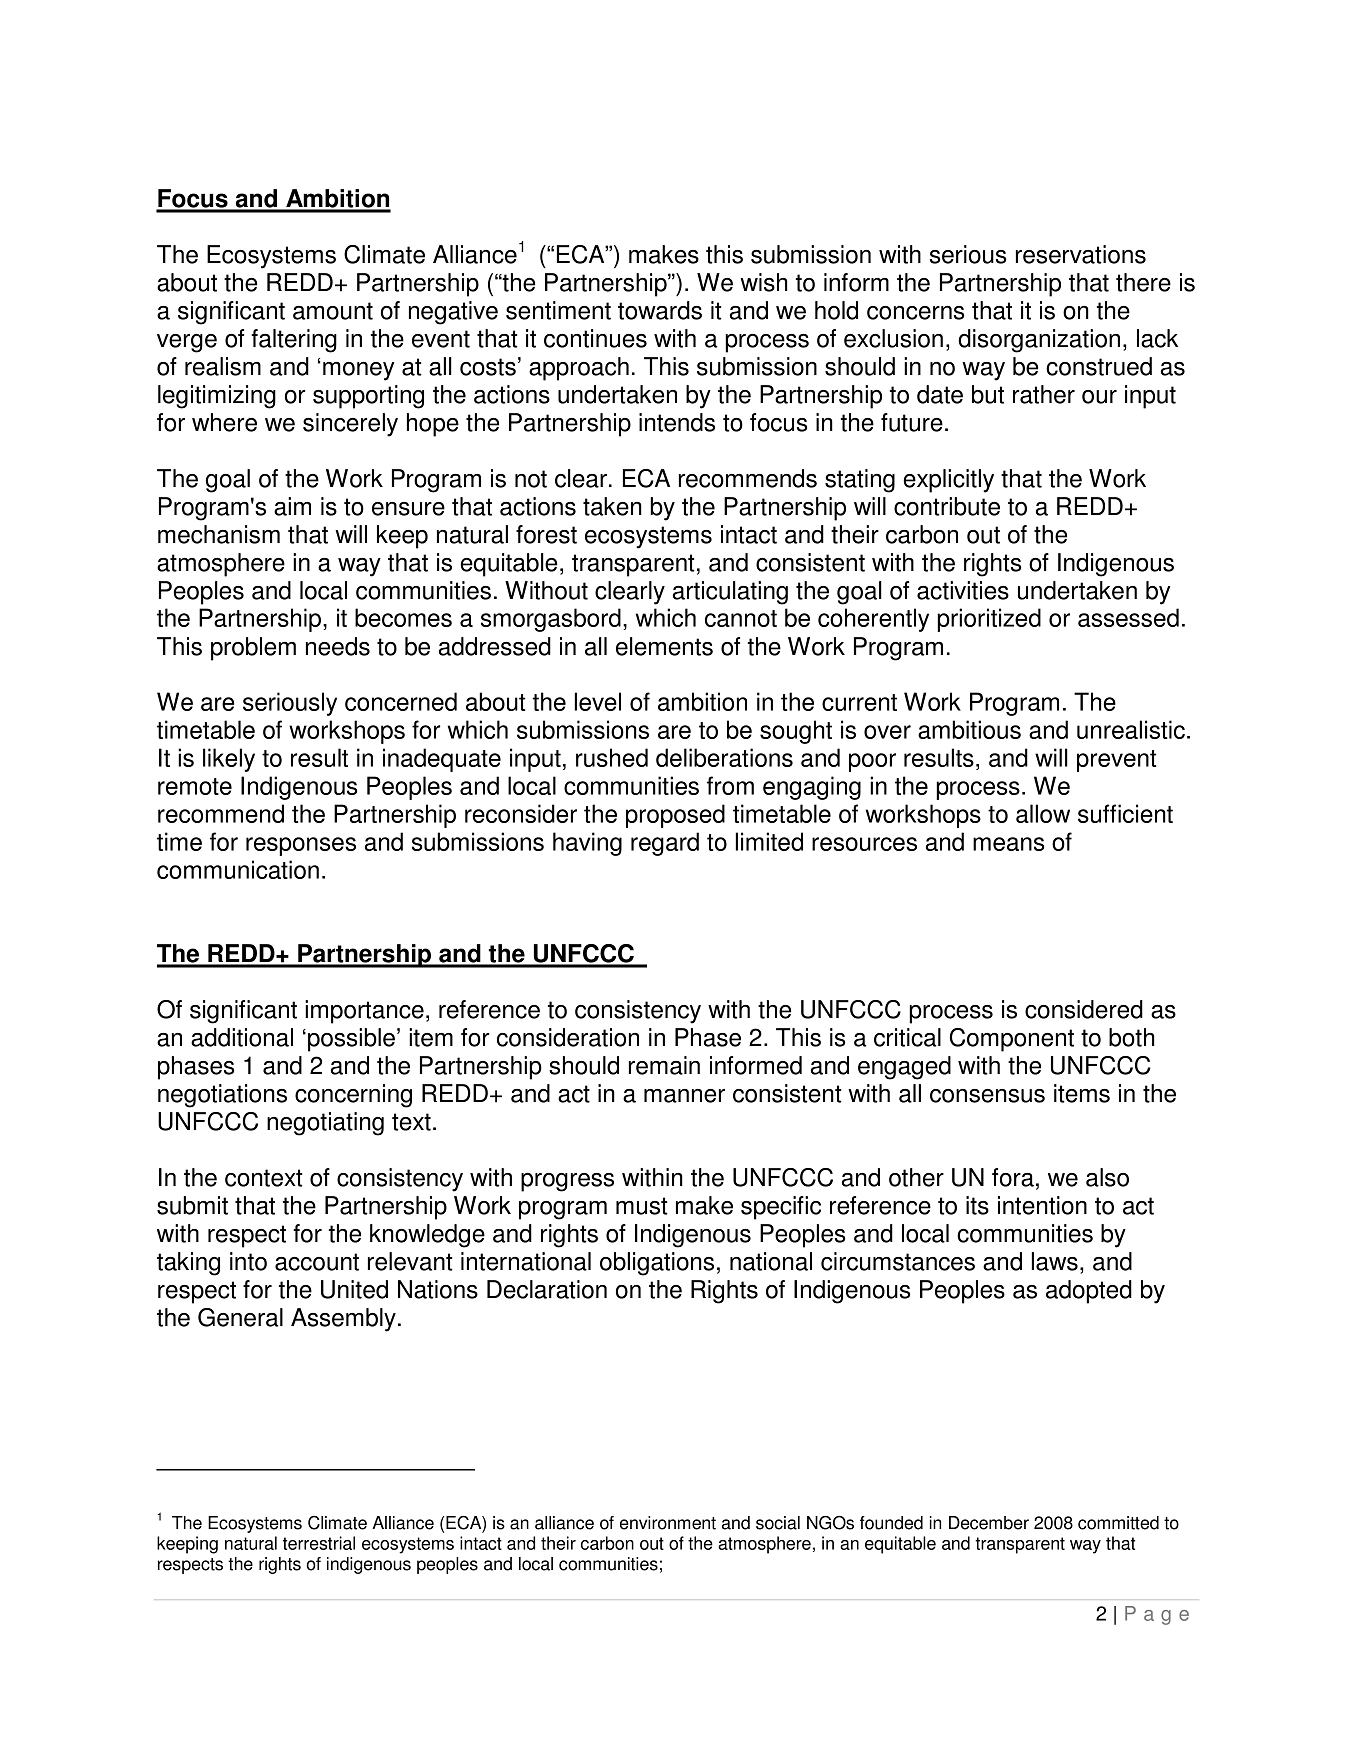 Image resolution: width=1353 pixels, height=1751 pixels. Describe the element at coordinates (660, 310) in the screenshot. I see `towards` at that location.
